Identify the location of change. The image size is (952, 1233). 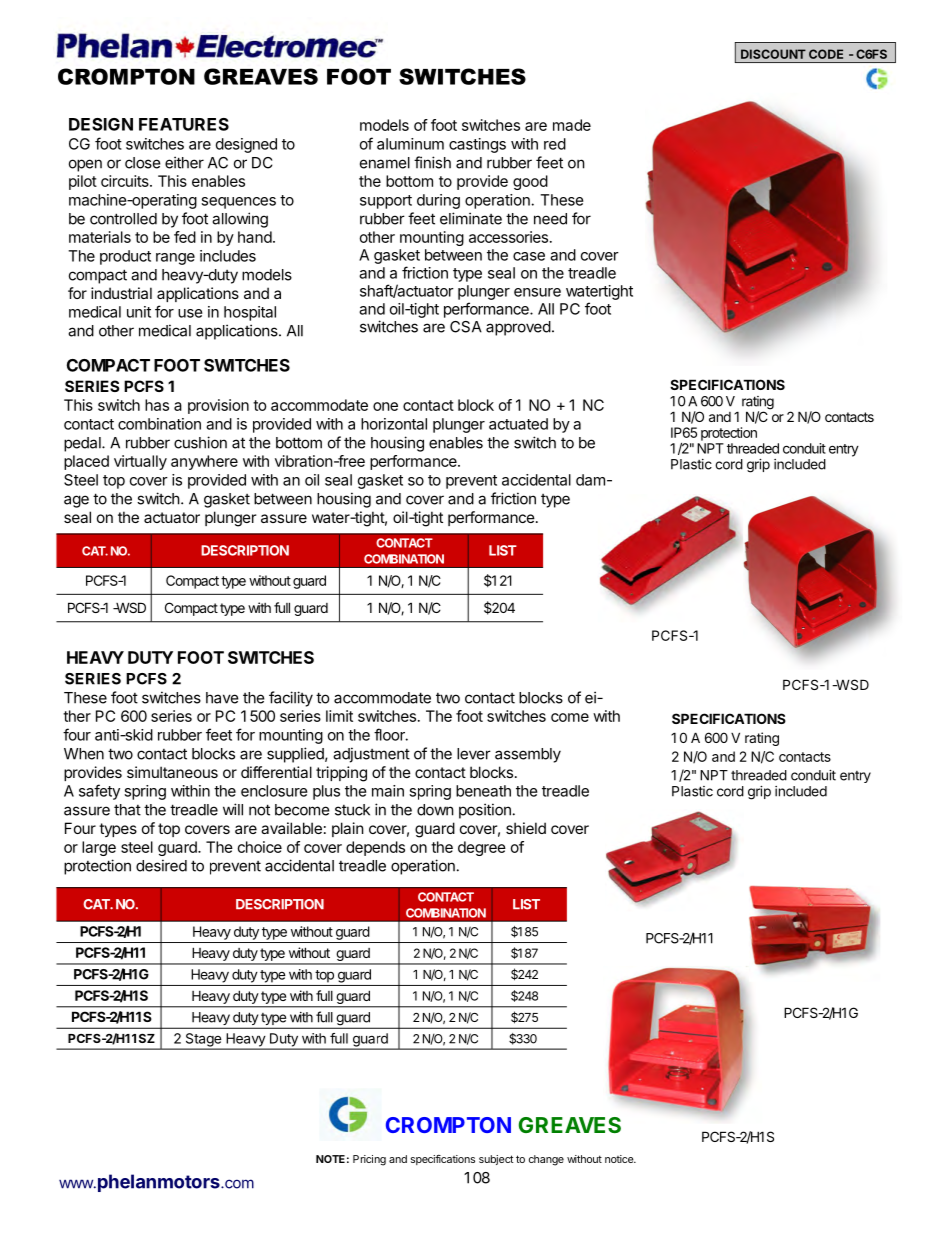
(546, 1160).
